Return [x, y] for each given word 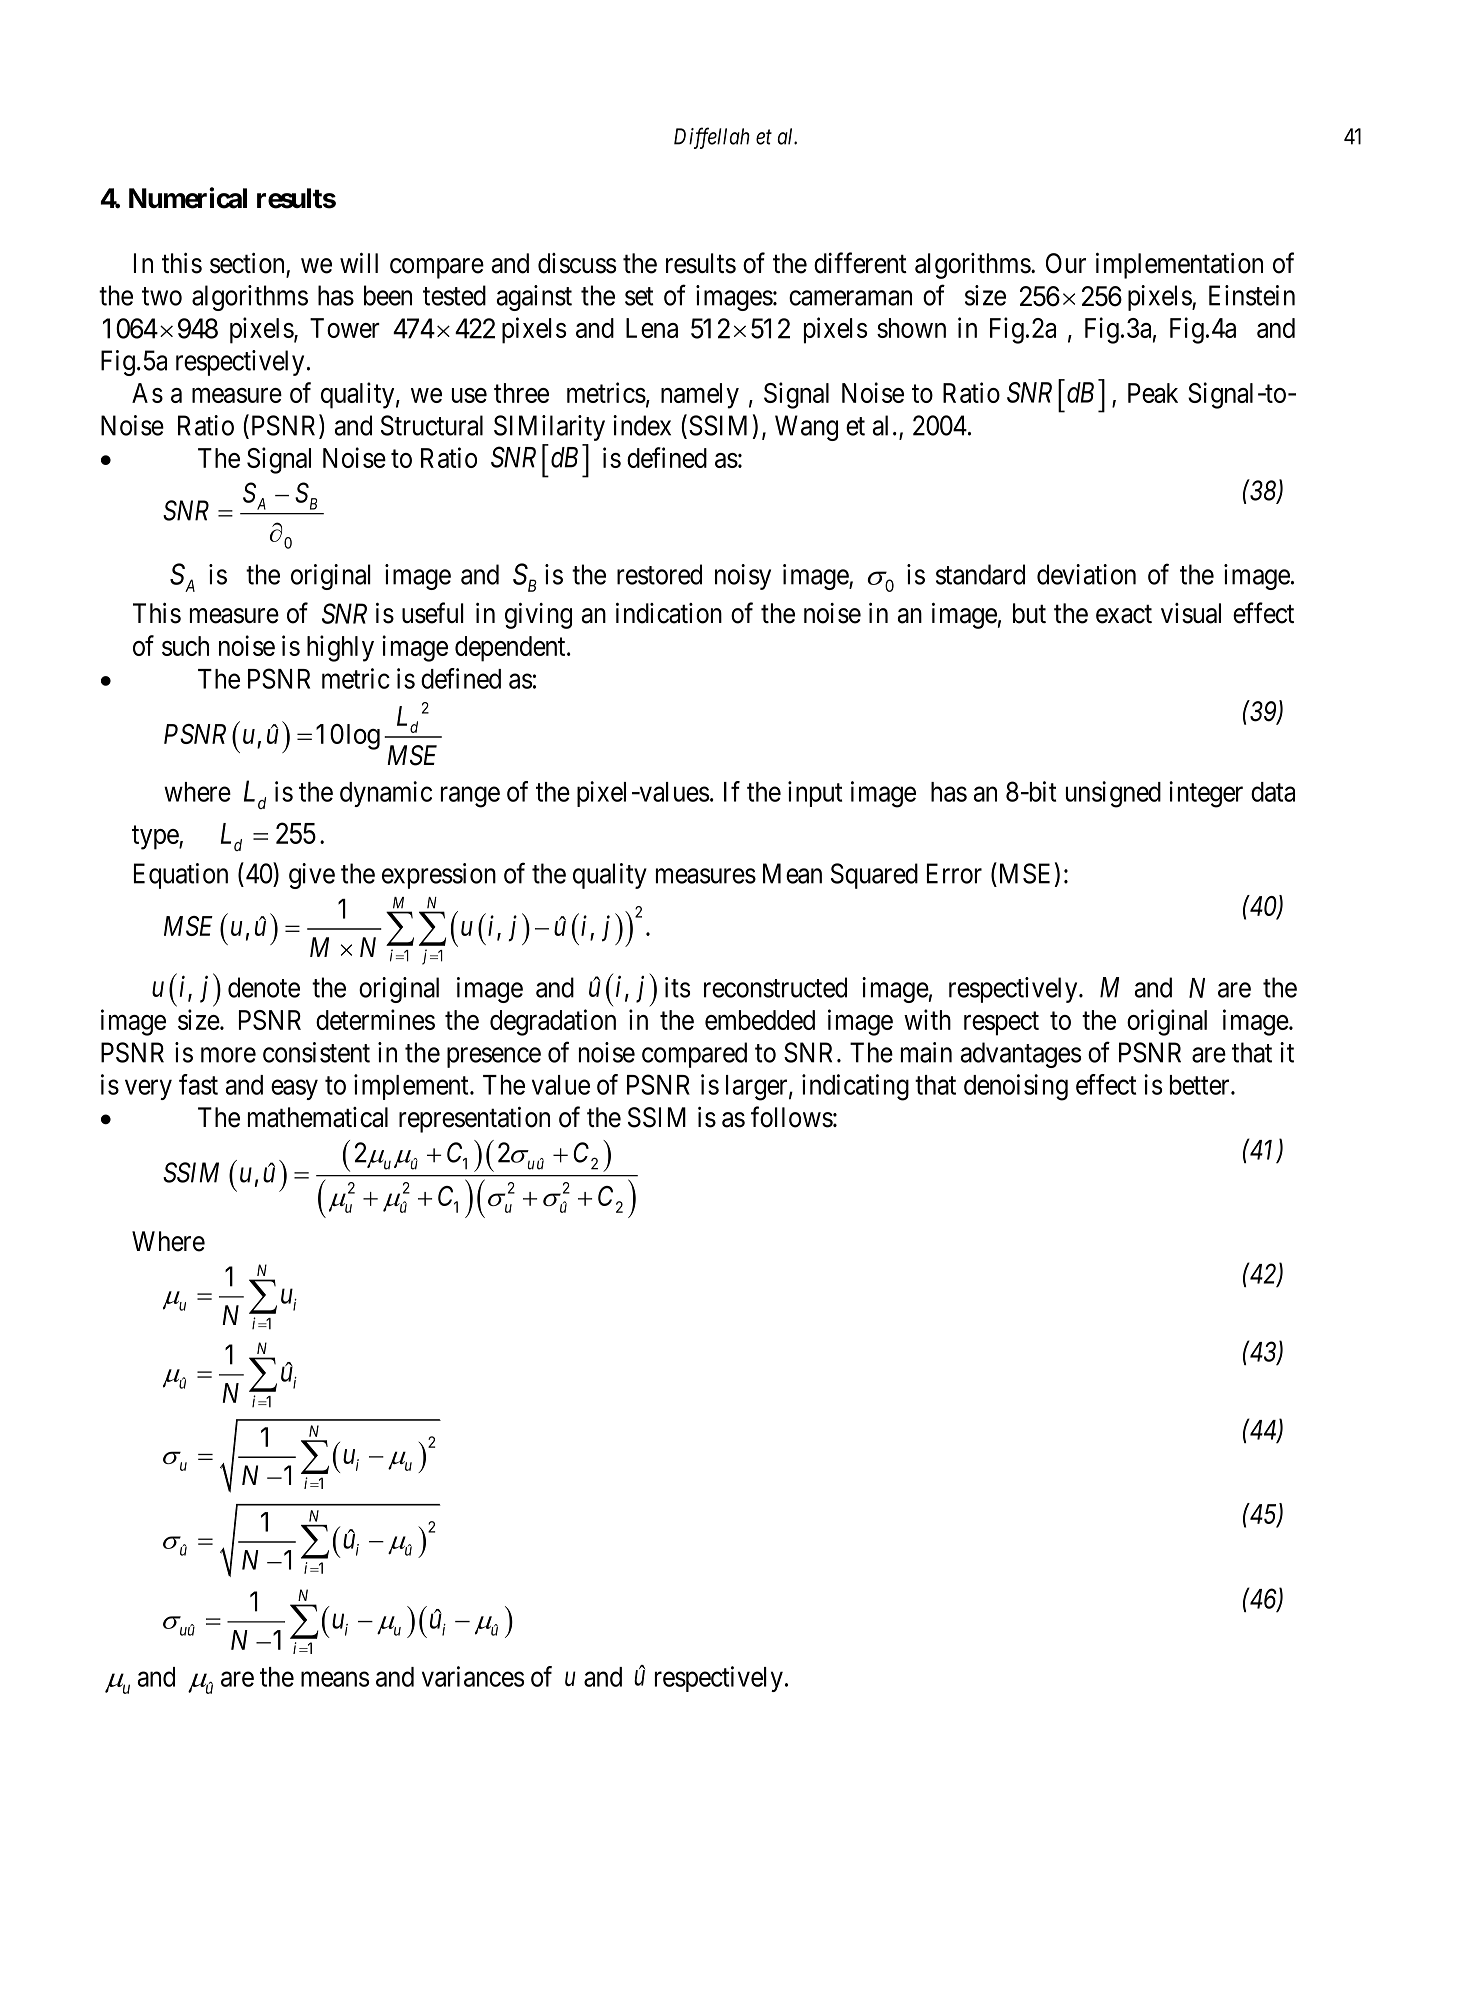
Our [1066, 263]
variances [473, 1676]
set [639, 296]
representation [474, 1120]
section [248, 264]
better [1201, 1085]
